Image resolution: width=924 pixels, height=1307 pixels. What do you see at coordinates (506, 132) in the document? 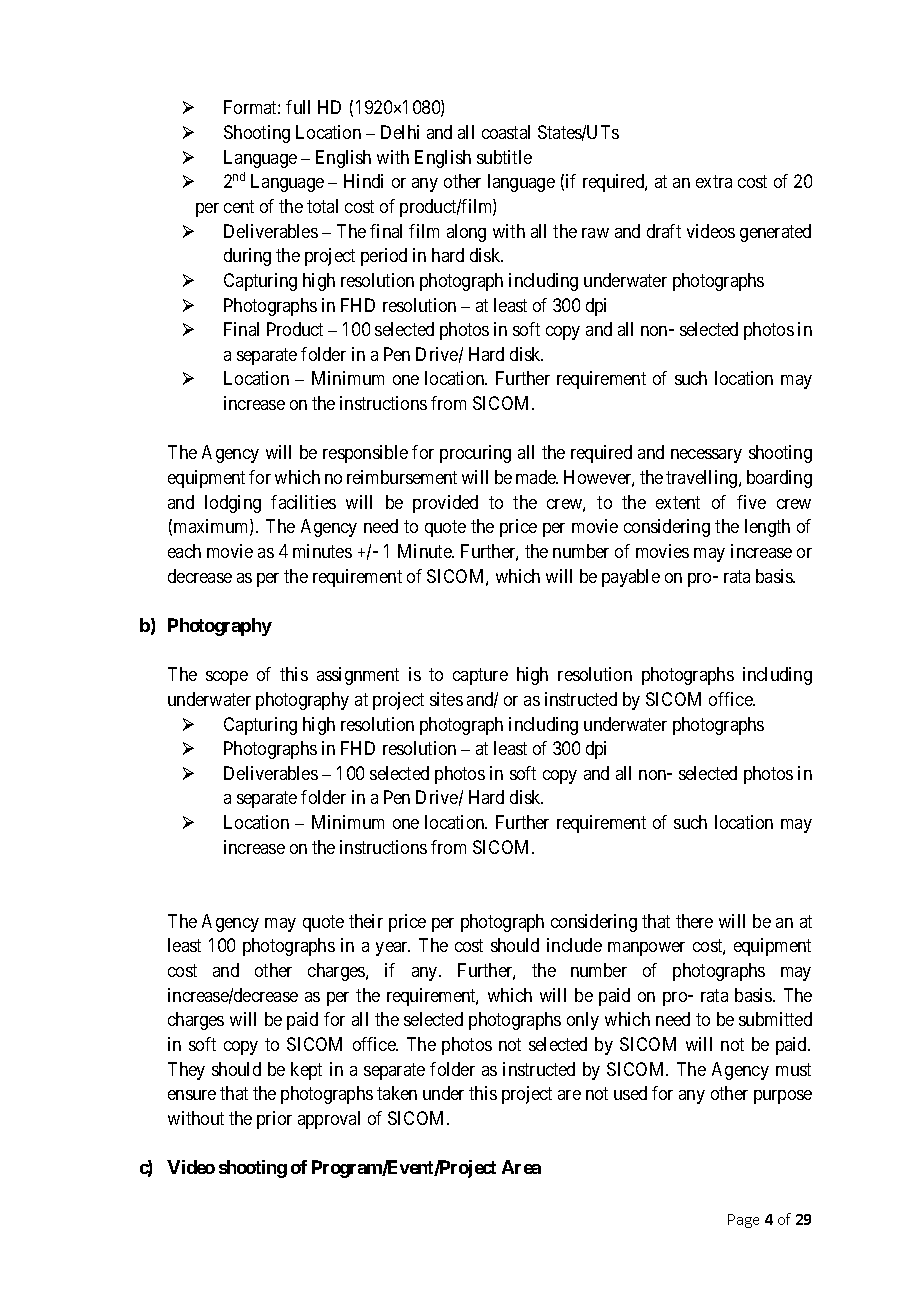
I see `coastal` at bounding box center [506, 132].
